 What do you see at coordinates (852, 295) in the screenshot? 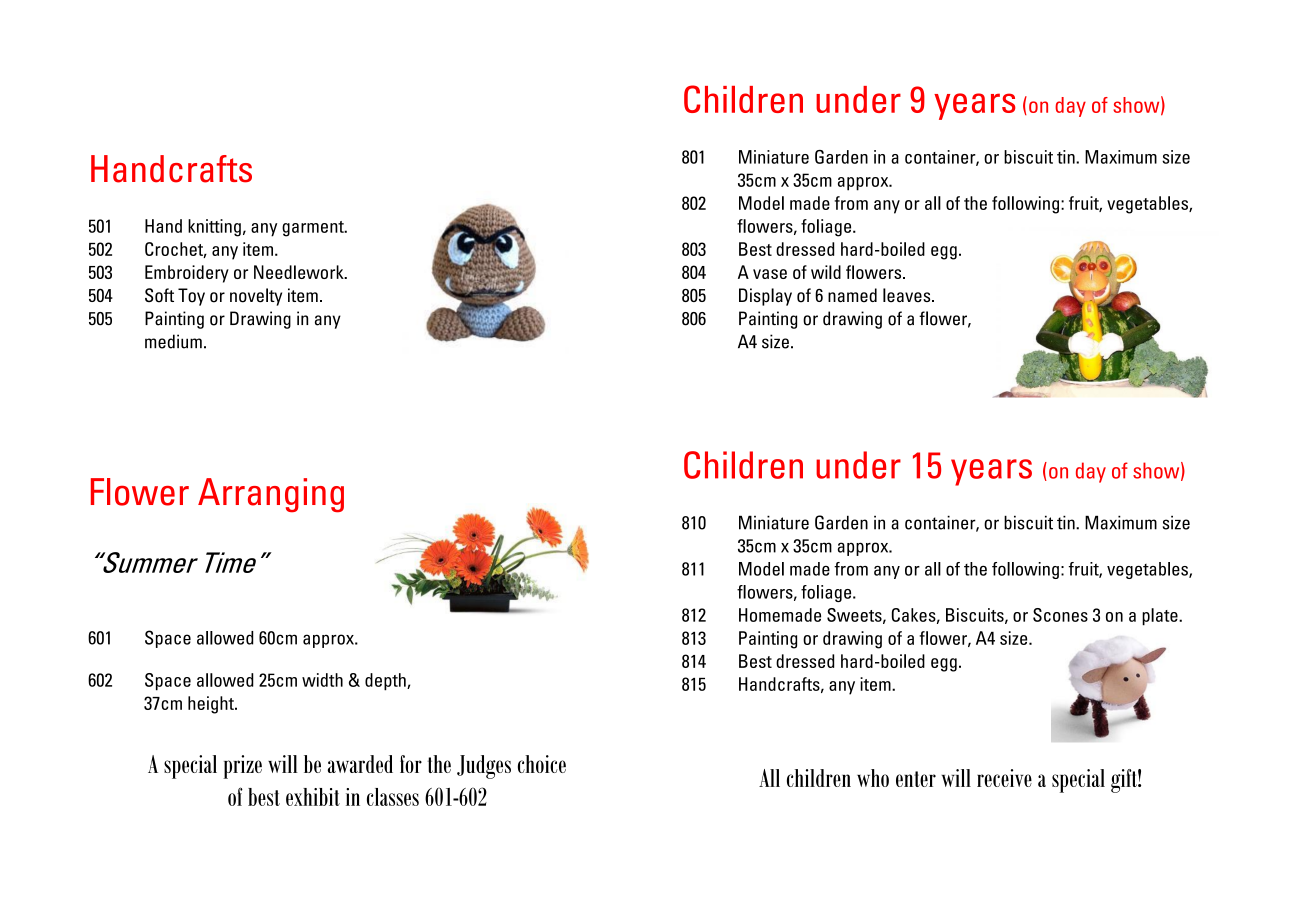
I see `named` at bounding box center [852, 295].
